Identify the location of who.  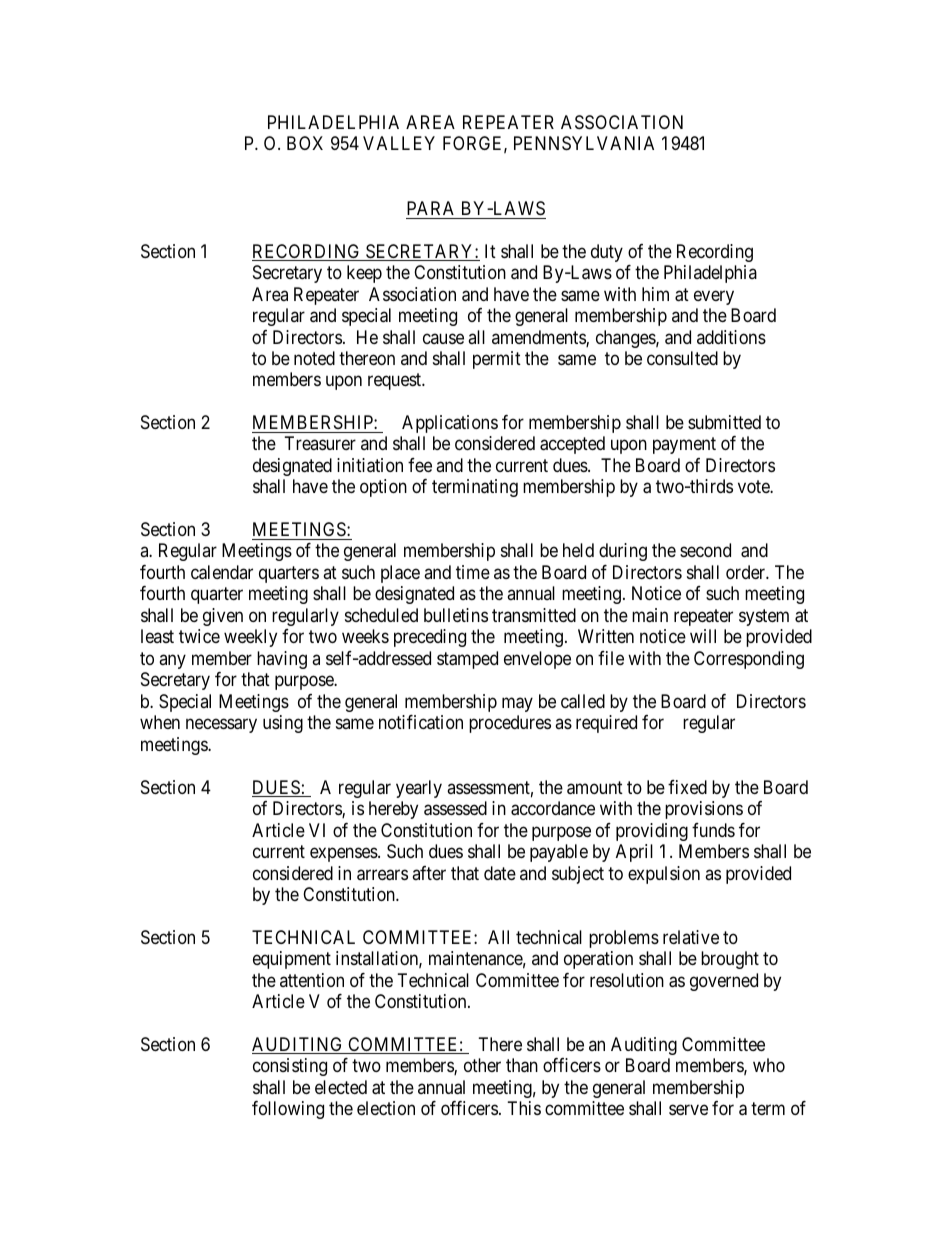
(769, 1065).
